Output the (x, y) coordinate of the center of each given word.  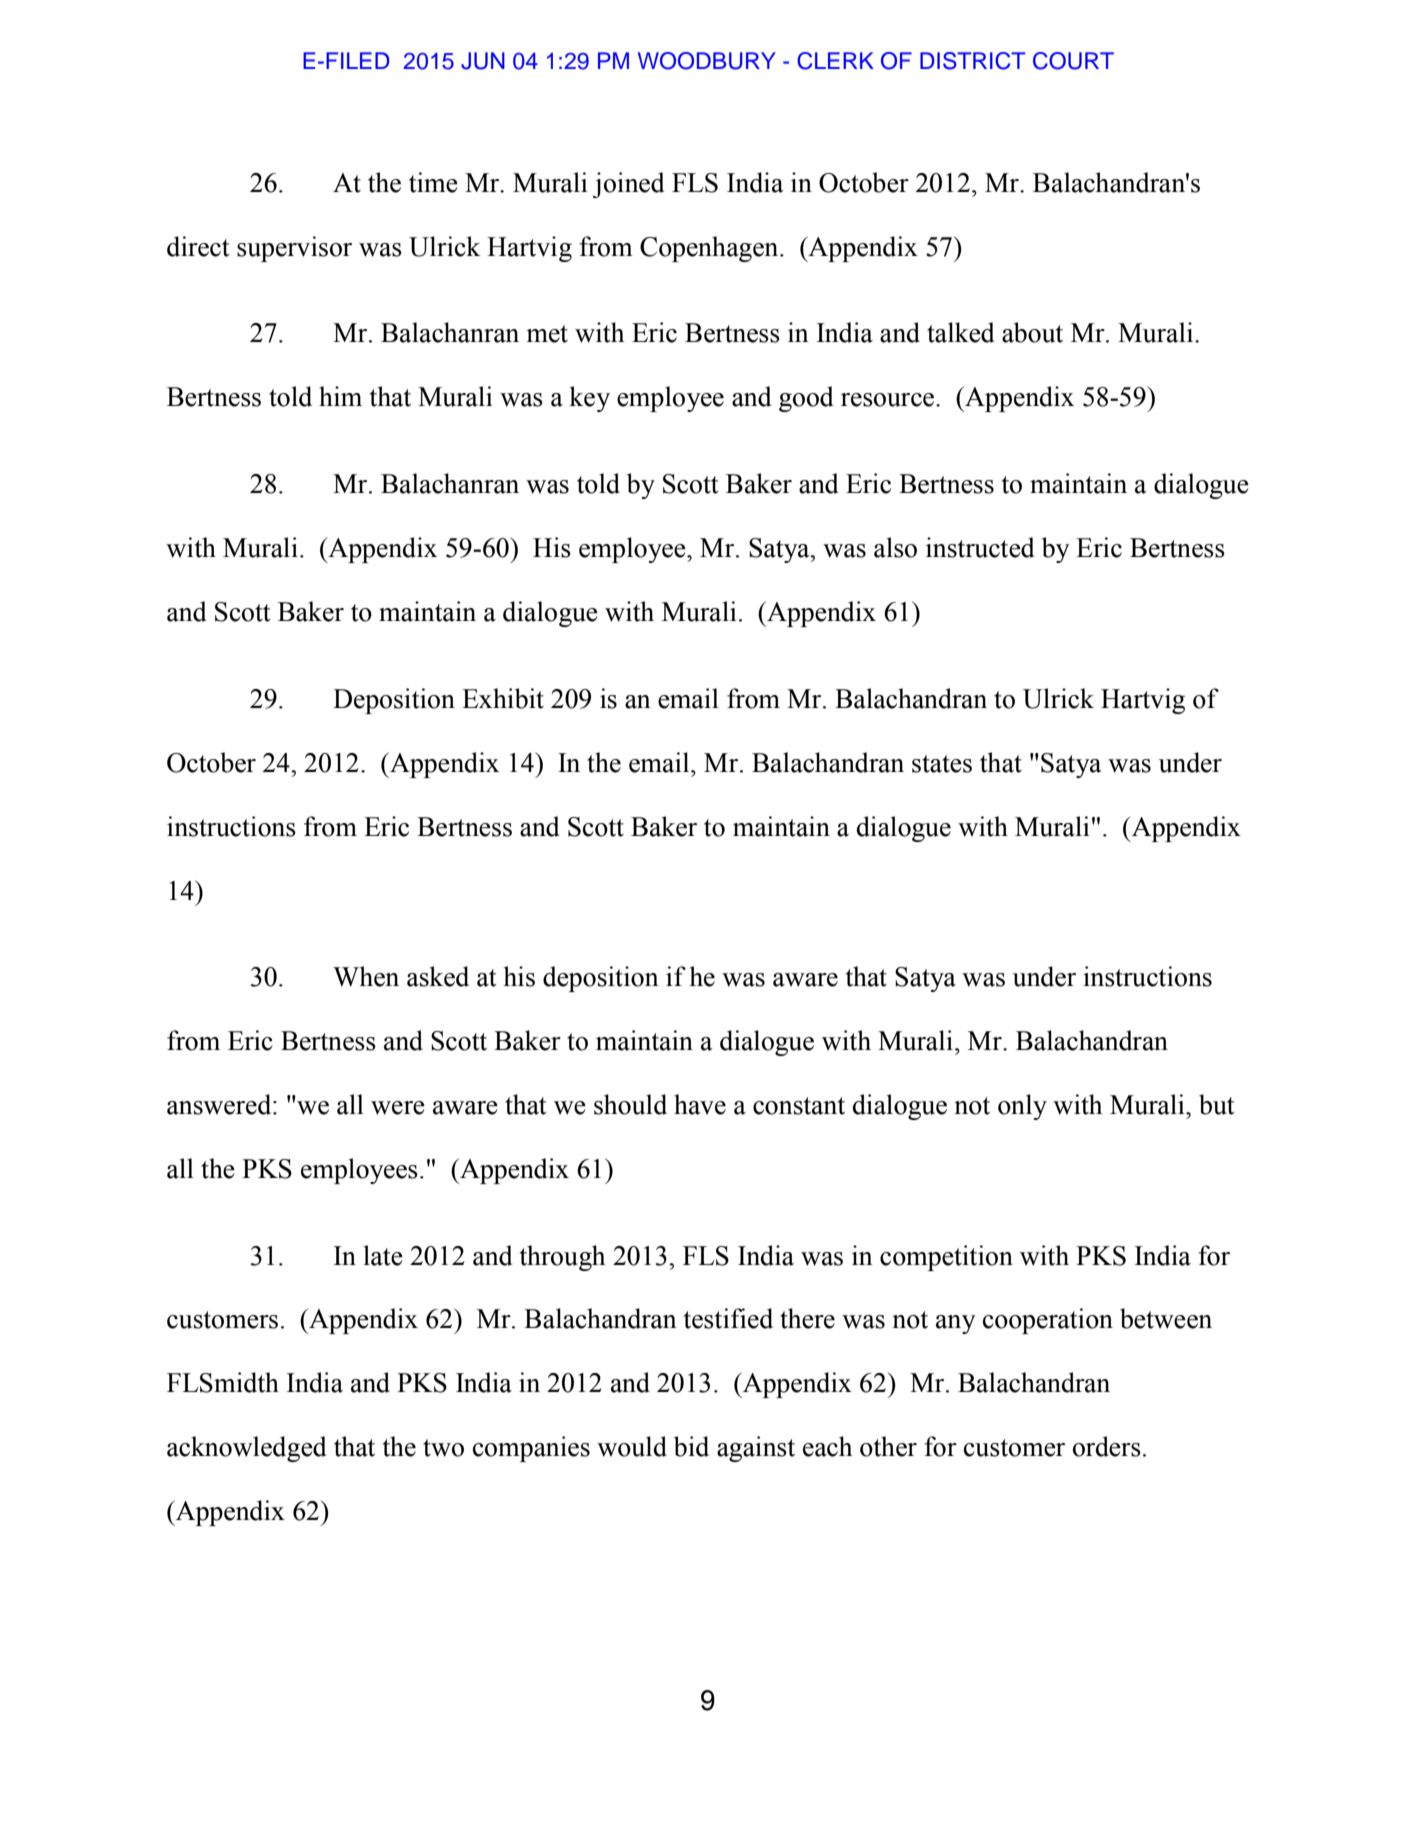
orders (1107, 1446)
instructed (980, 547)
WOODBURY (707, 61)
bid (691, 1446)
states (942, 764)
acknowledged (246, 1449)
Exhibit (503, 698)
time (433, 182)
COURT (1073, 61)
